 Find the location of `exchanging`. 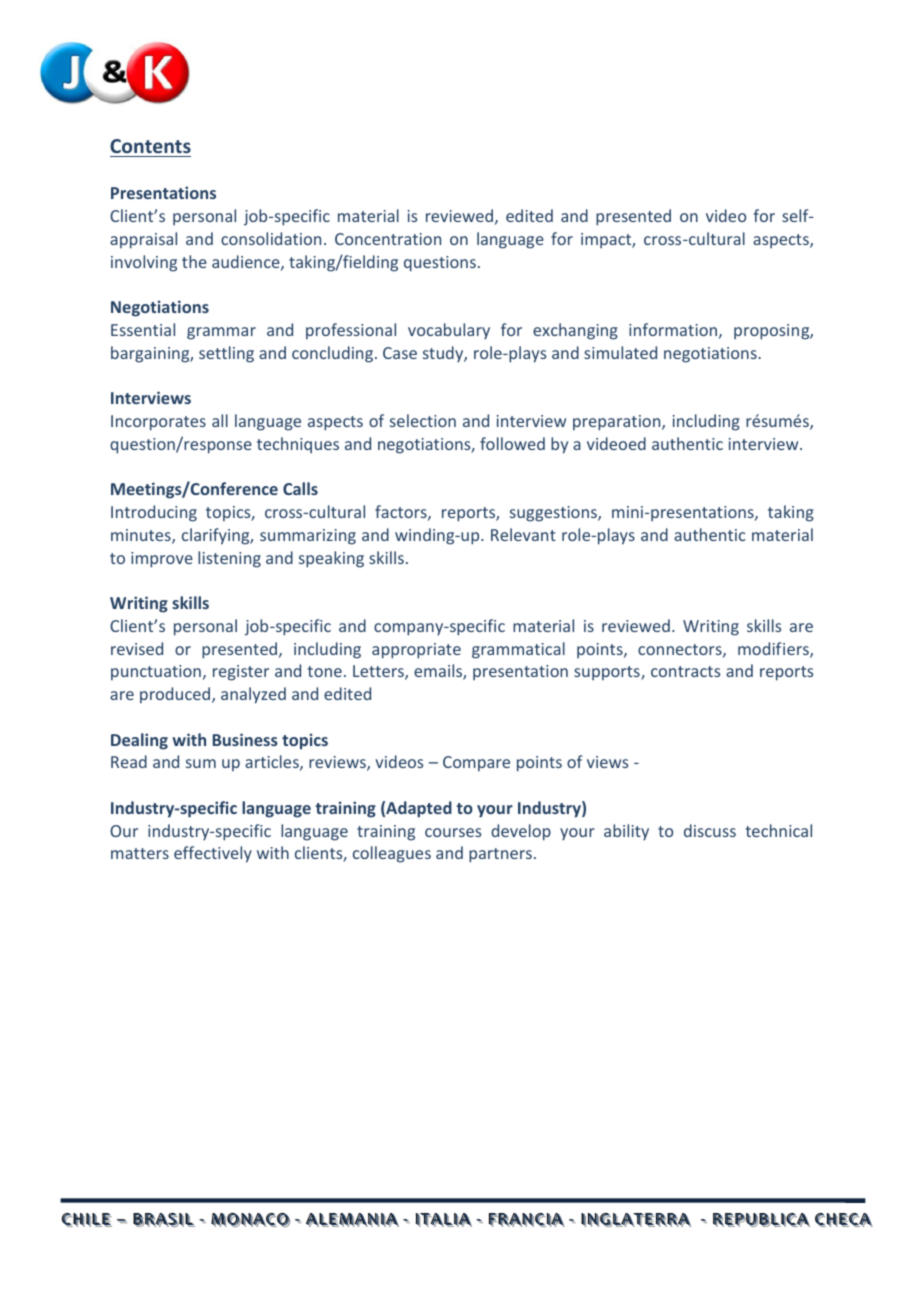

exchanging is located at coordinates (575, 331).
